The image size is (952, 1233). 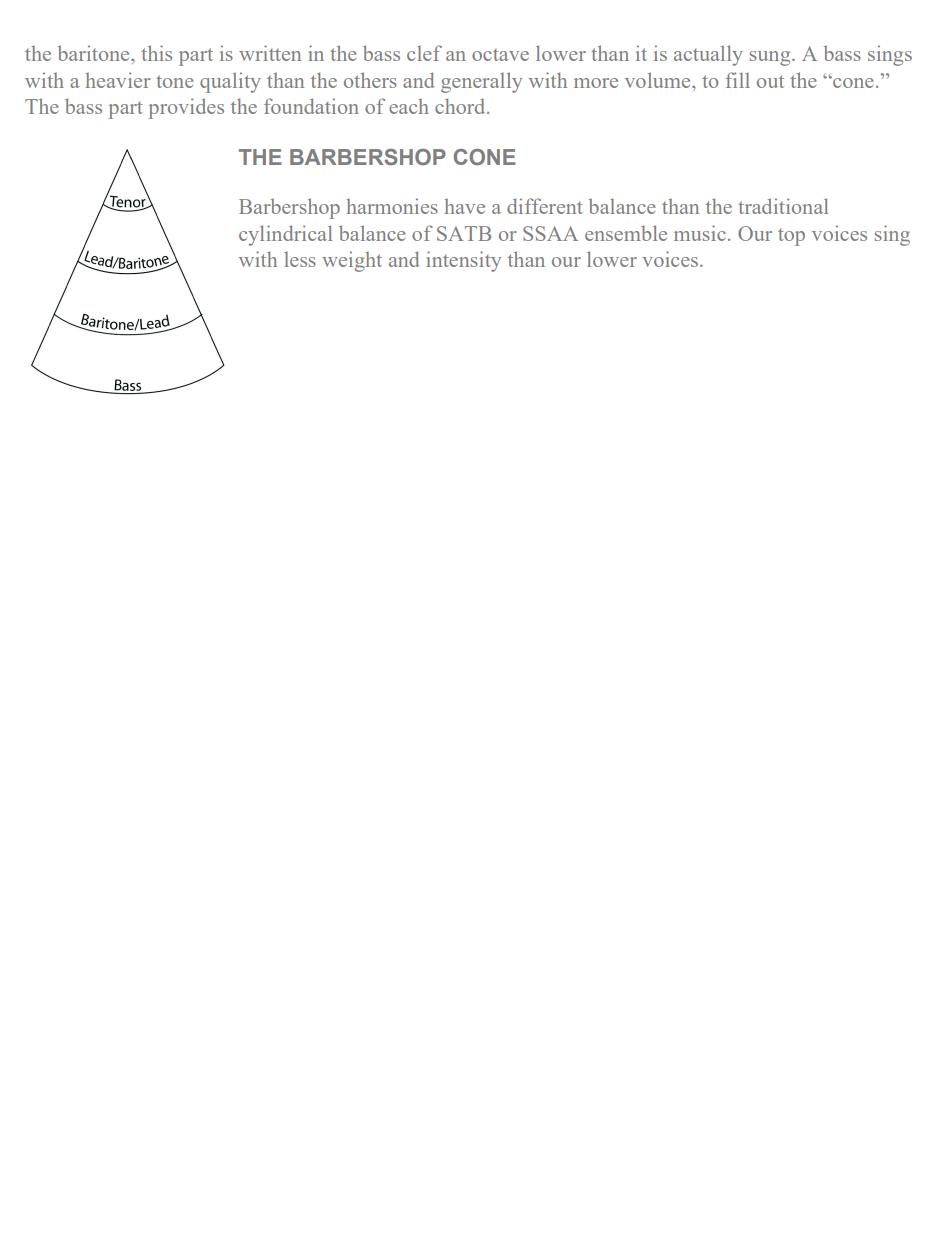 What do you see at coordinates (424, 53) in the page?
I see `clef` at bounding box center [424, 53].
